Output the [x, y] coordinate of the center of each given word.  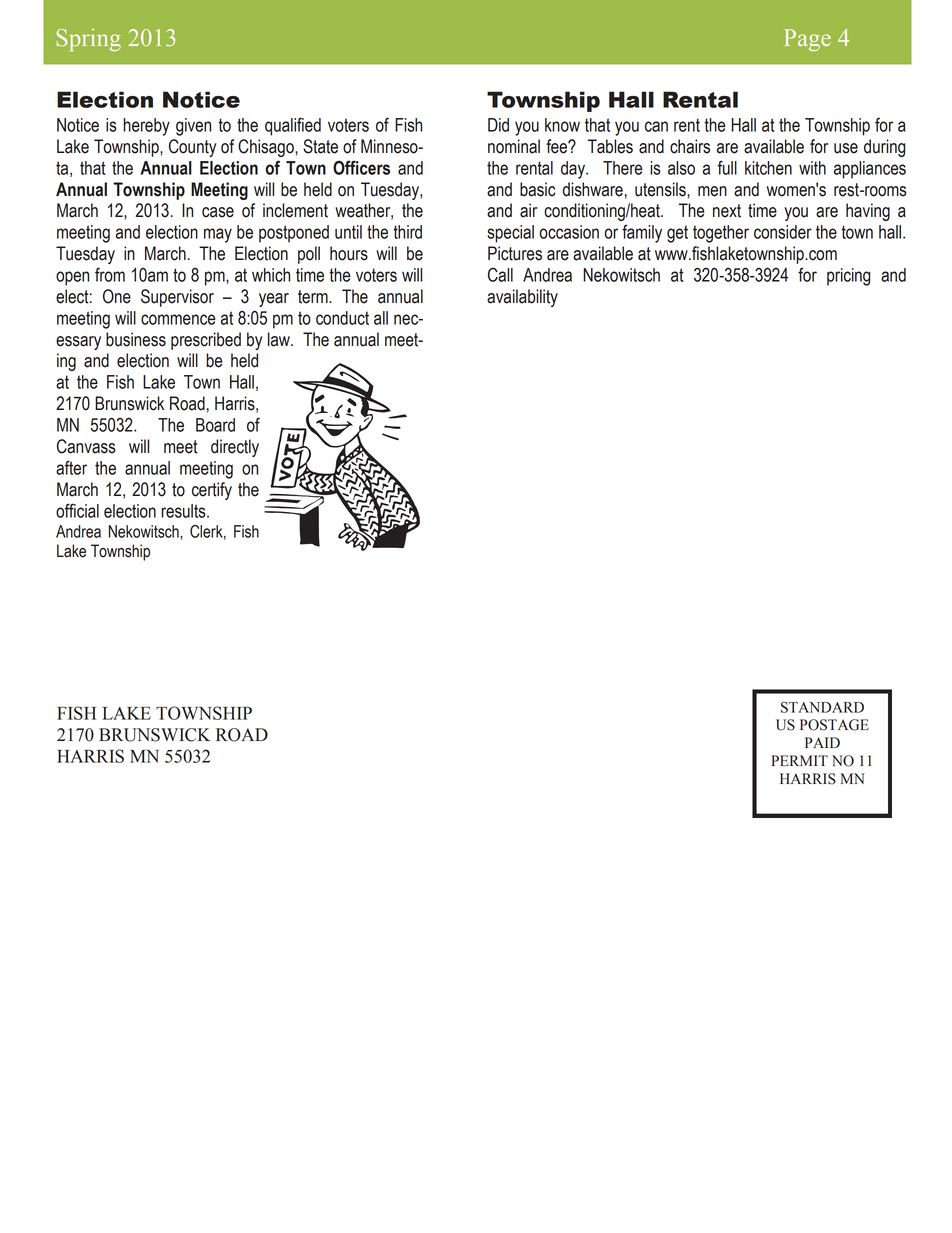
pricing [848, 277]
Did [498, 125]
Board [215, 425]
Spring [88, 40]
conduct [342, 318]
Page [807, 40]
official [77, 510]
